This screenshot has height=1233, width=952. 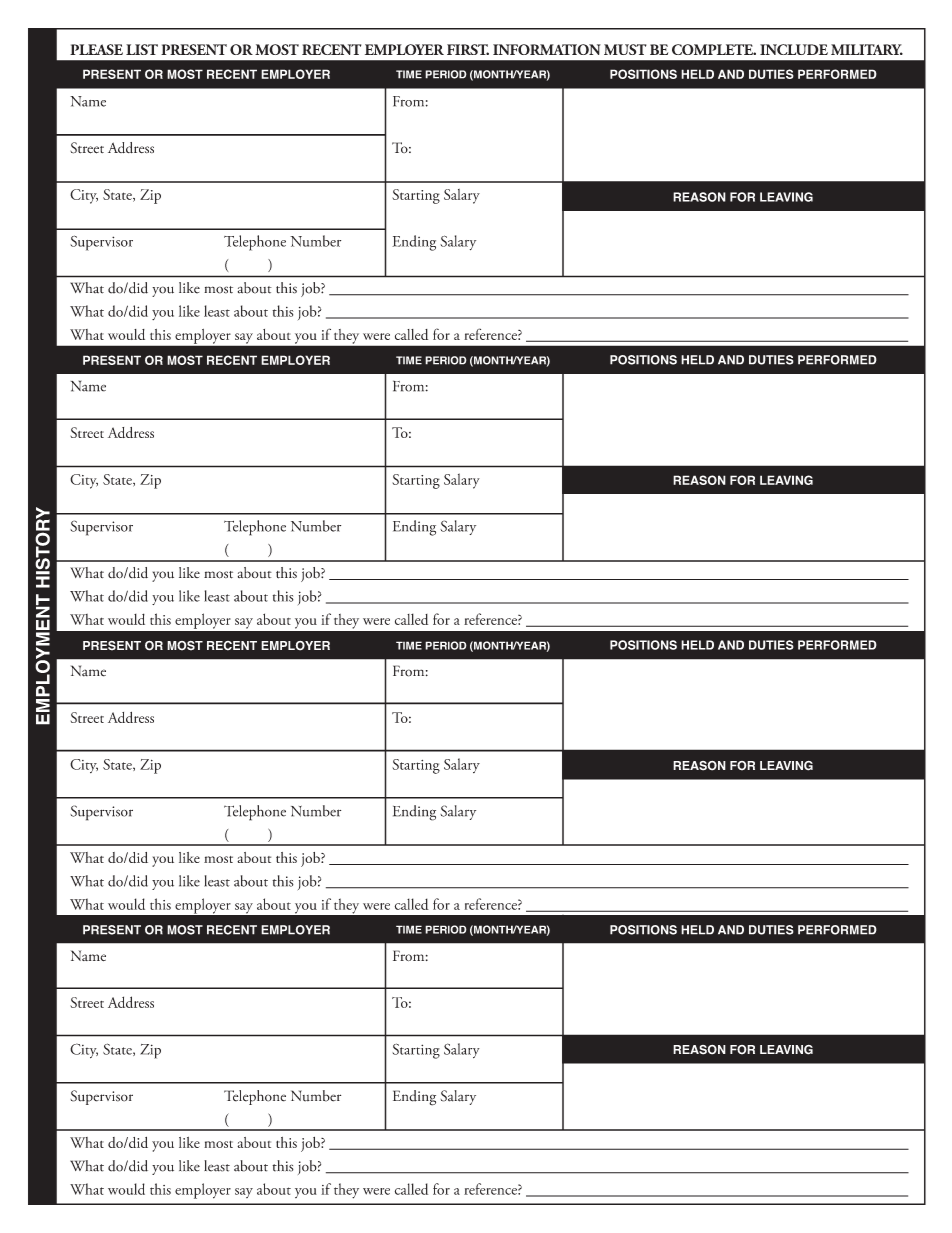 What do you see at coordinates (468, 49) in the screenshot?
I see `FIRST` at bounding box center [468, 49].
